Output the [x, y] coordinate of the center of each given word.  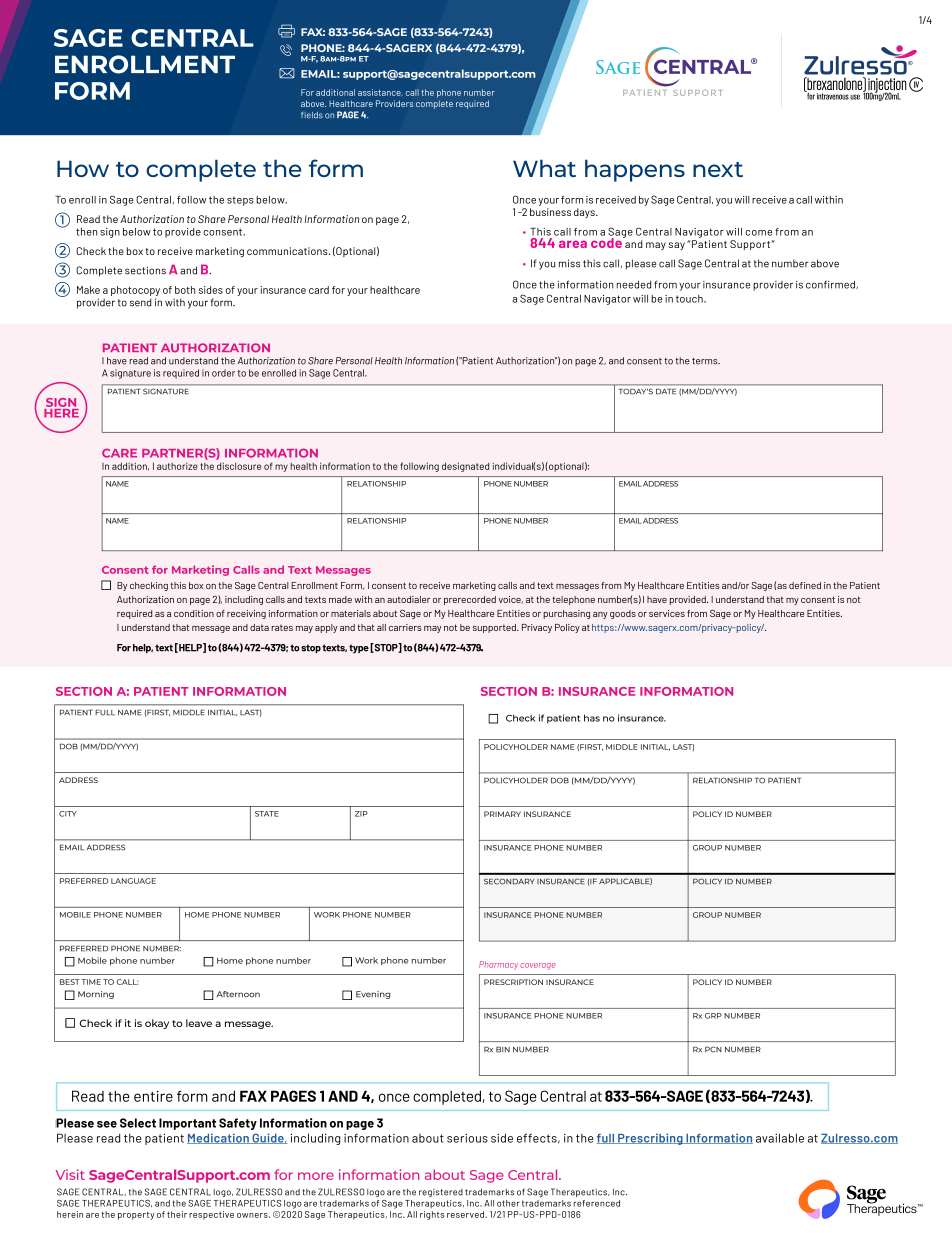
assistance [380, 92]
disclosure [239, 466]
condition [194, 613]
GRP [713, 1016]
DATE [666, 391]
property [136, 1216]
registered [441, 1193]
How [83, 168]
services [667, 613]
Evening [373, 995]
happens [635, 170]
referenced [597, 1203]
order [223, 373]
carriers [405, 627]
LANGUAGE [133, 881]
